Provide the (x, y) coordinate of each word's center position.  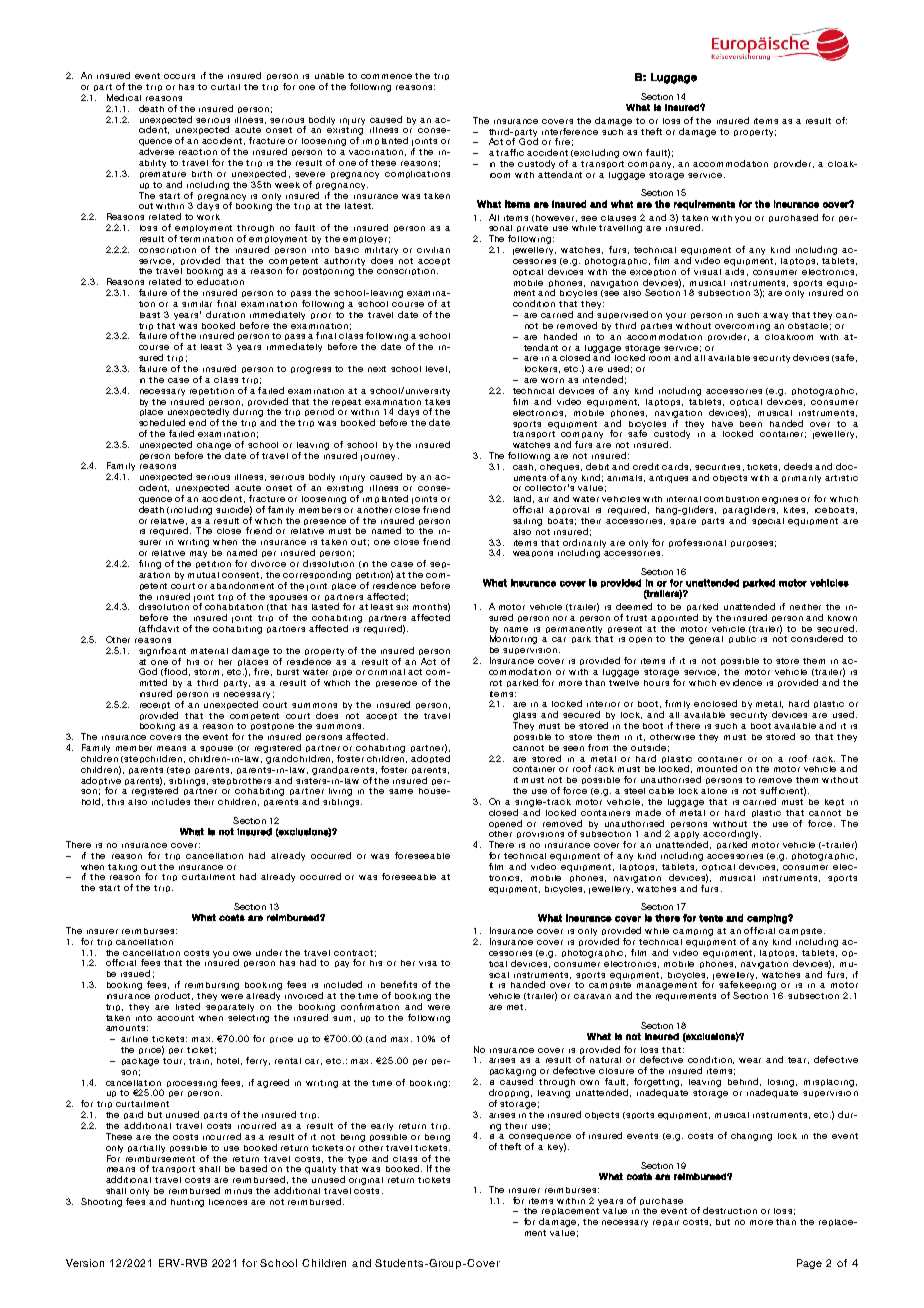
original (366, 1181)
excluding (596, 153)
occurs (179, 76)
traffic (510, 152)
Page (809, 1264)
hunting (187, 1203)
